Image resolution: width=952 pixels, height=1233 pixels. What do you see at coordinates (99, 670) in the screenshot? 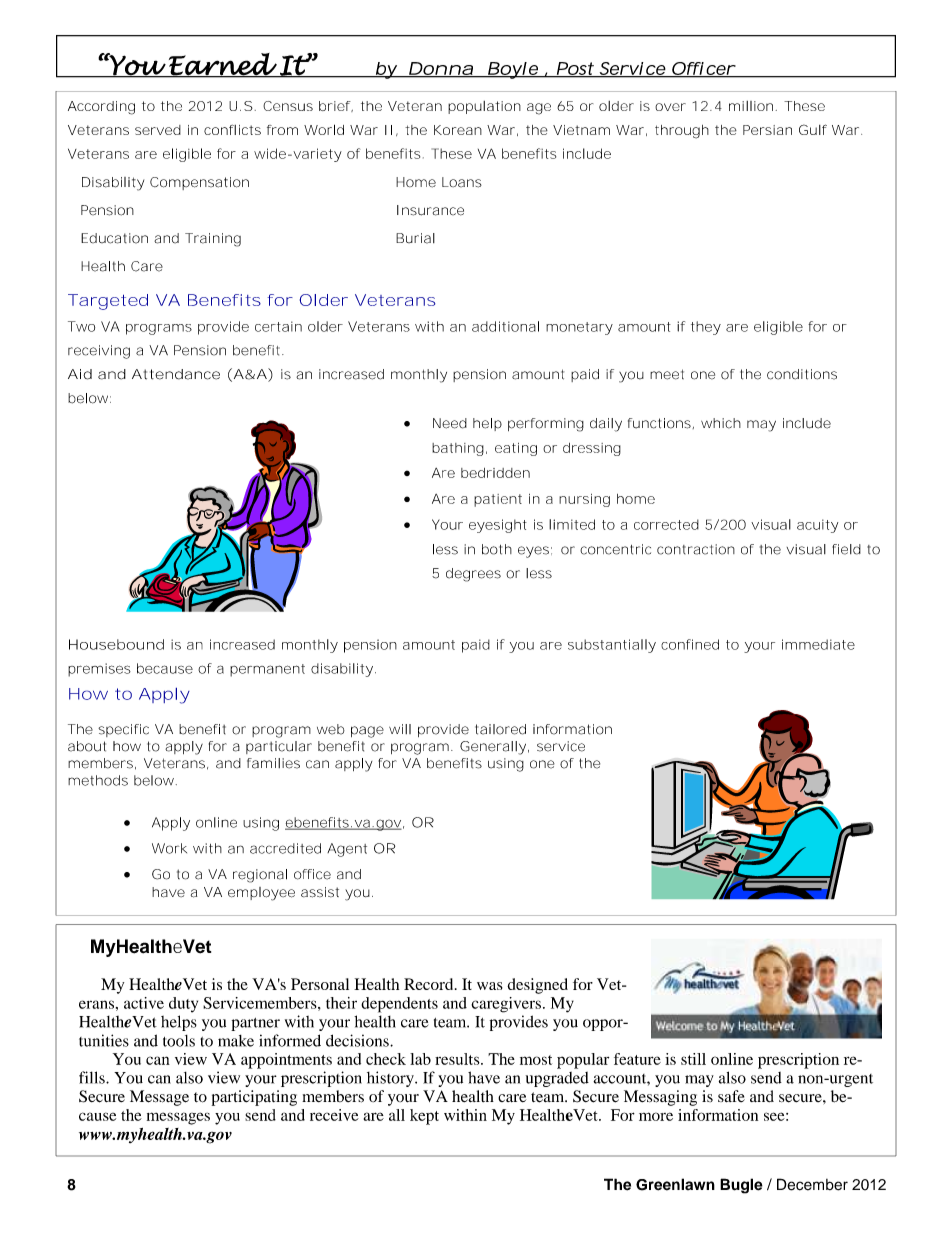
I see `premises` at bounding box center [99, 670].
